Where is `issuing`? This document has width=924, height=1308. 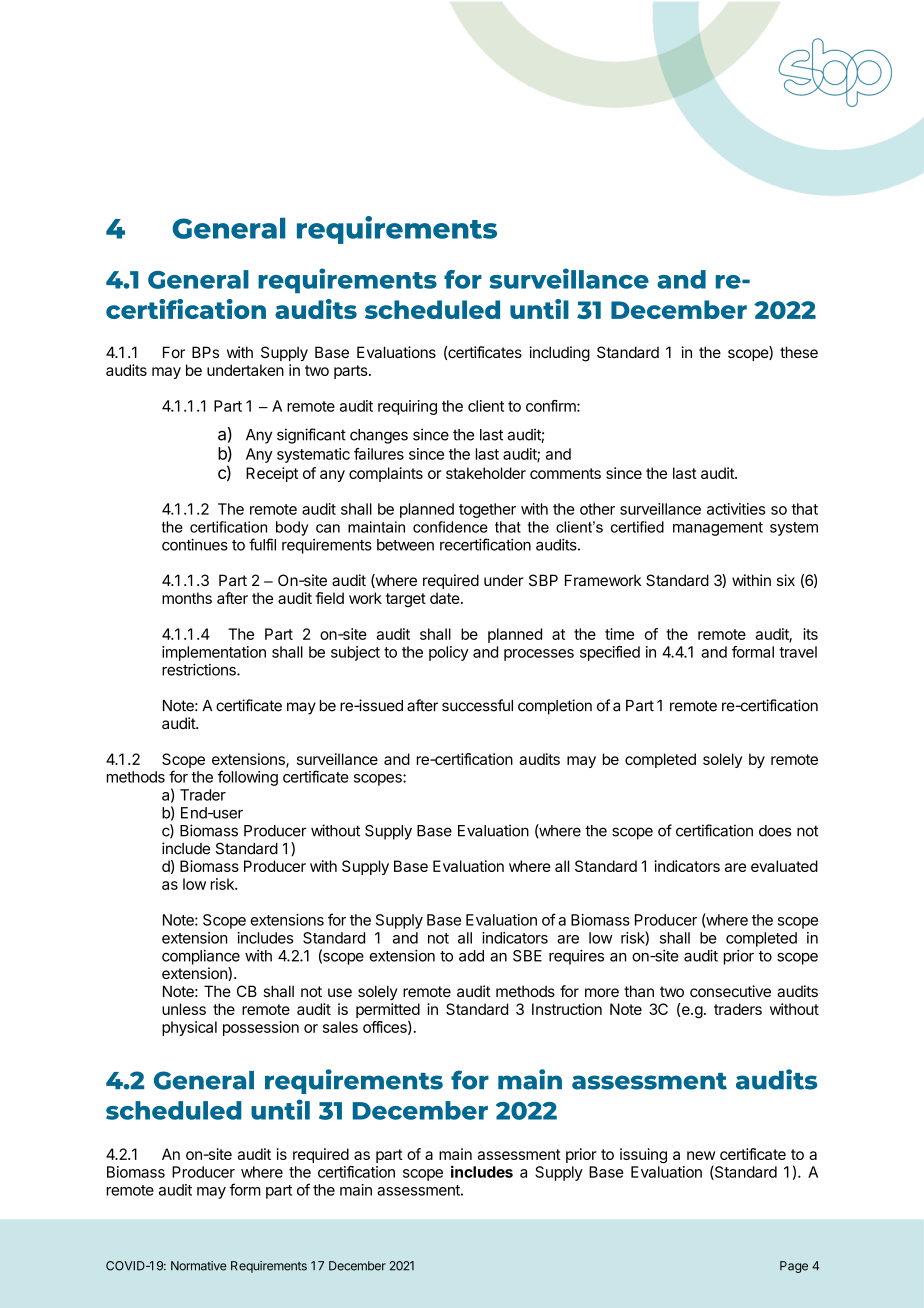
issuing is located at coordinates (643, 1155).
